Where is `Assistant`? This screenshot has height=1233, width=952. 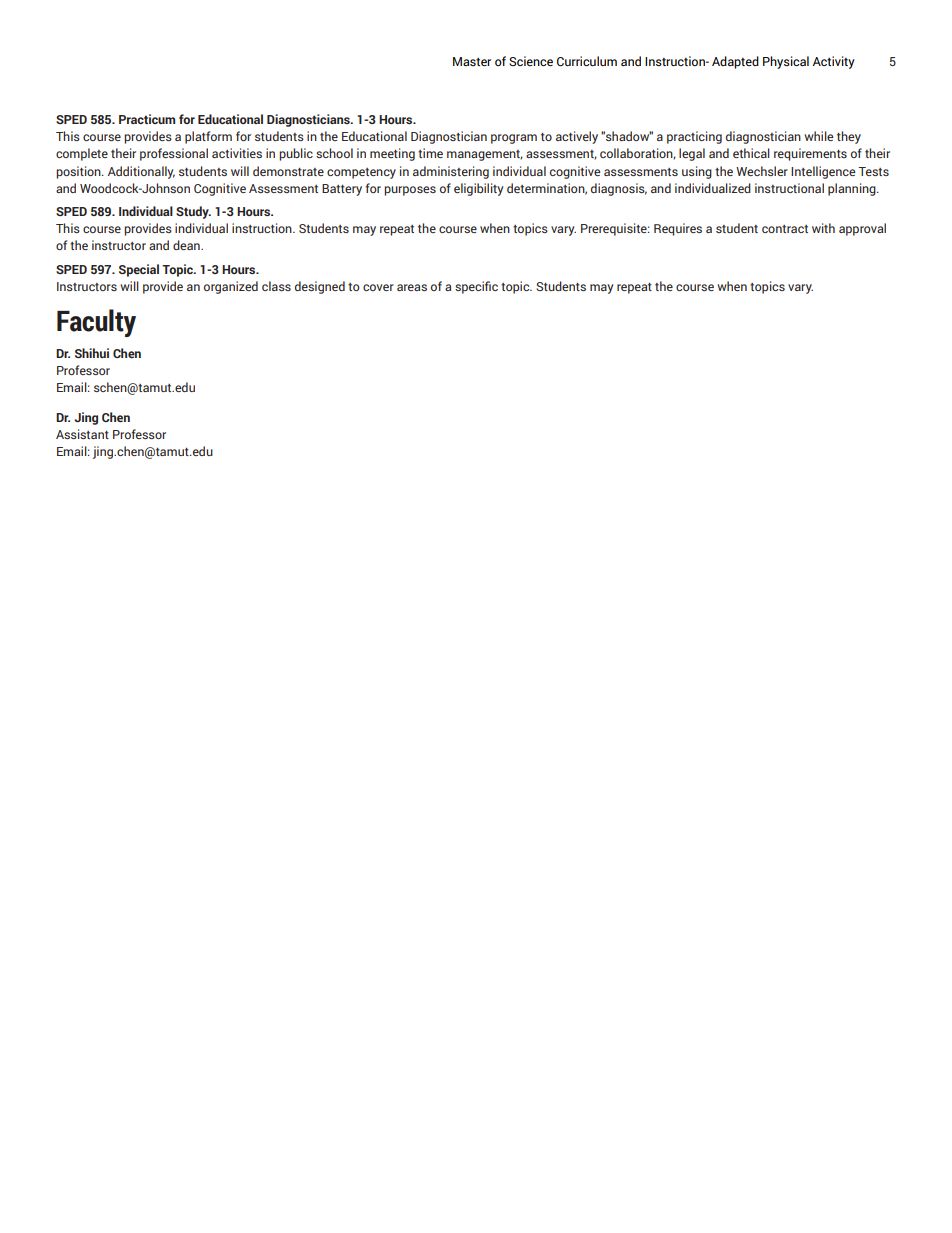 Assistant is located at coordinates (82, 434).
